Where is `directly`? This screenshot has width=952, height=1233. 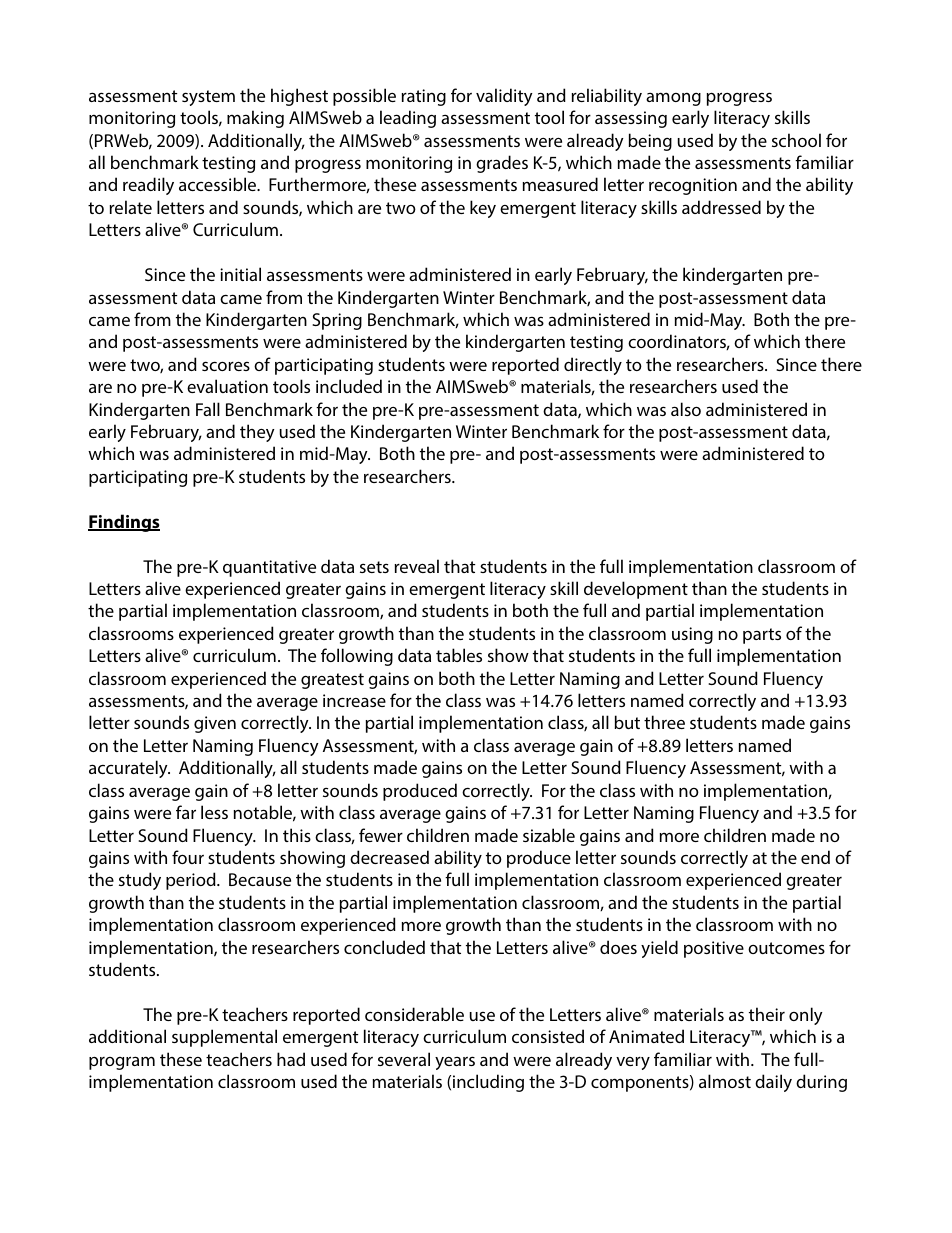 directly is located at coordinates (593, 366).
